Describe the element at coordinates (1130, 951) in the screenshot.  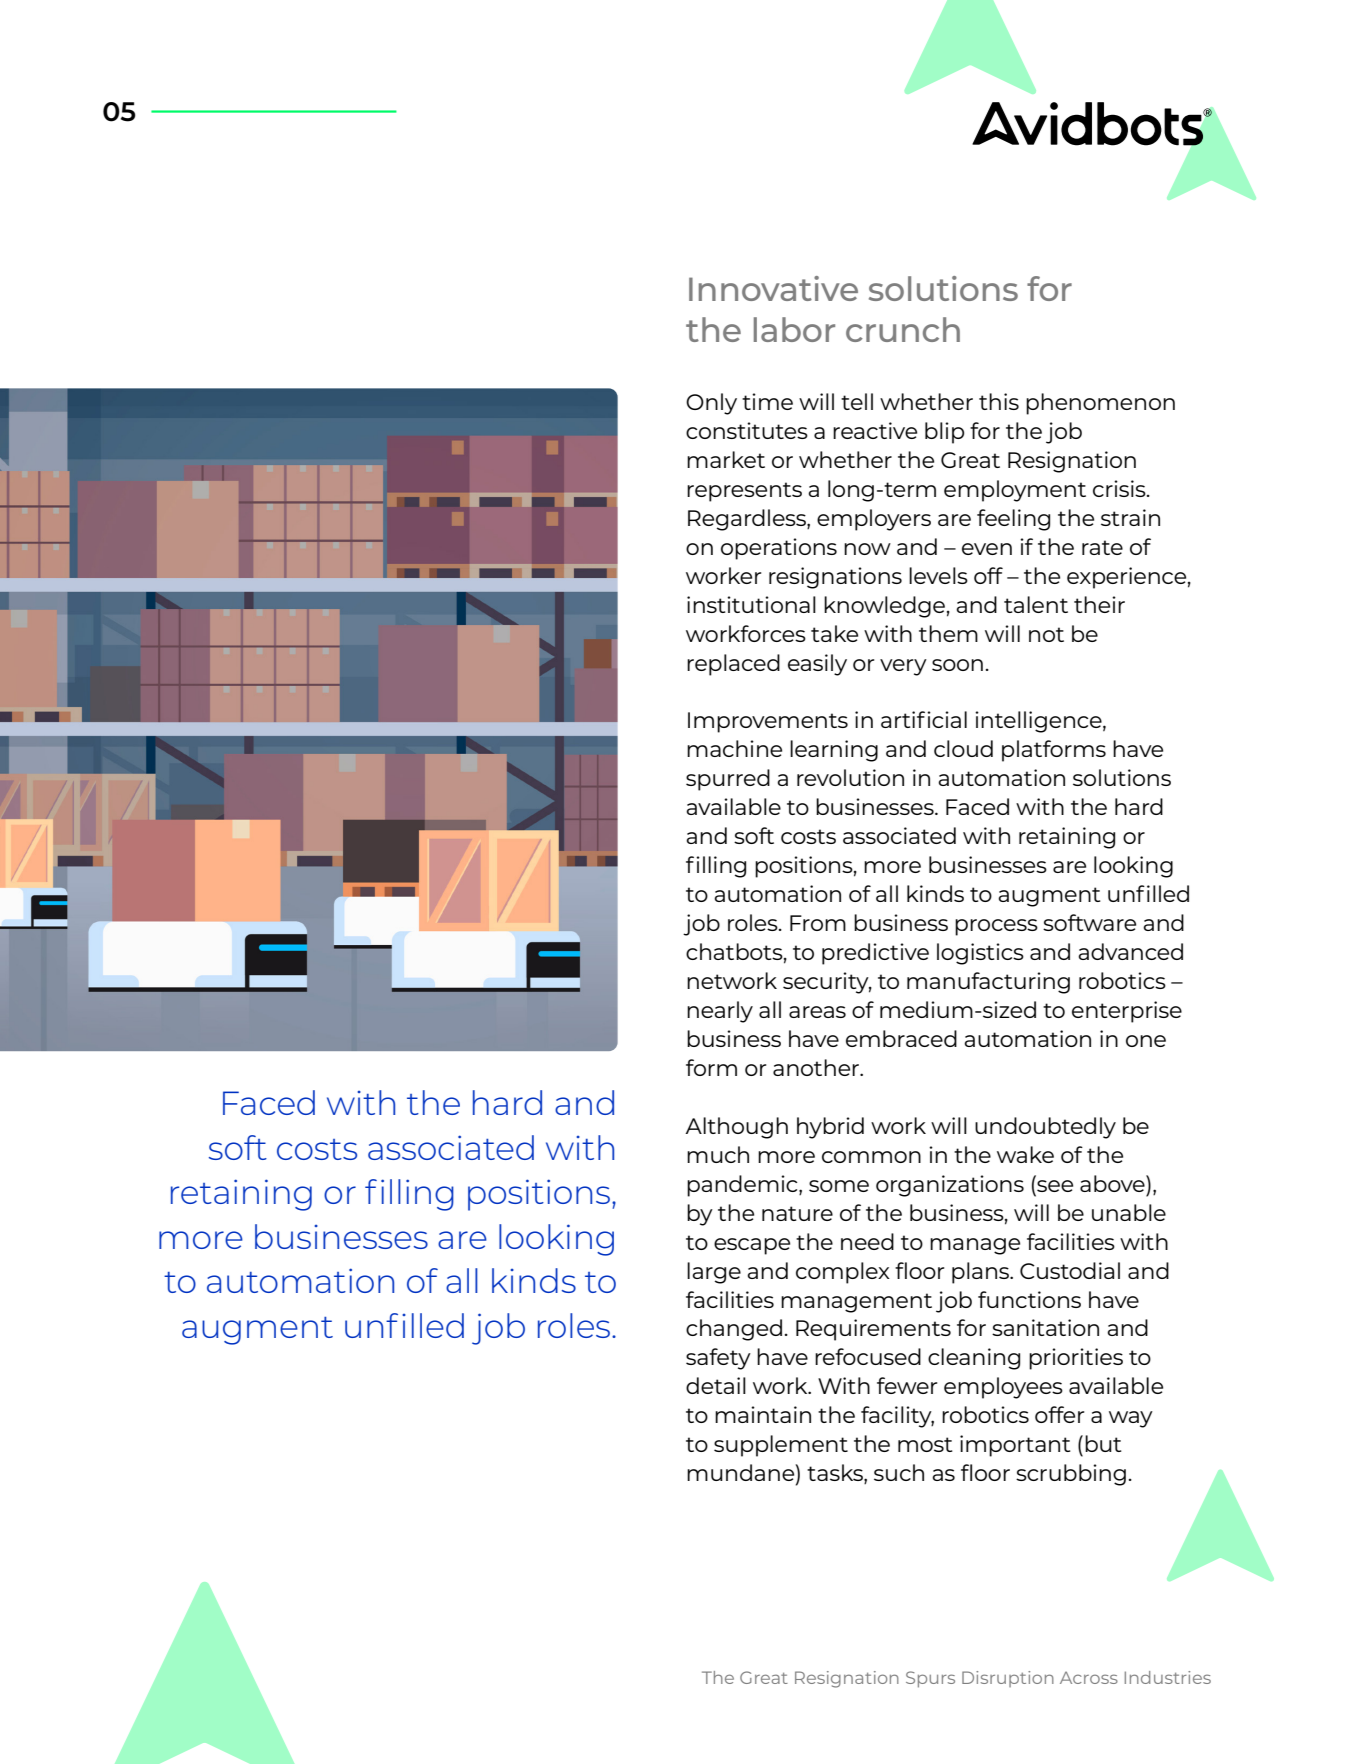
I see `advanced` at that location.
